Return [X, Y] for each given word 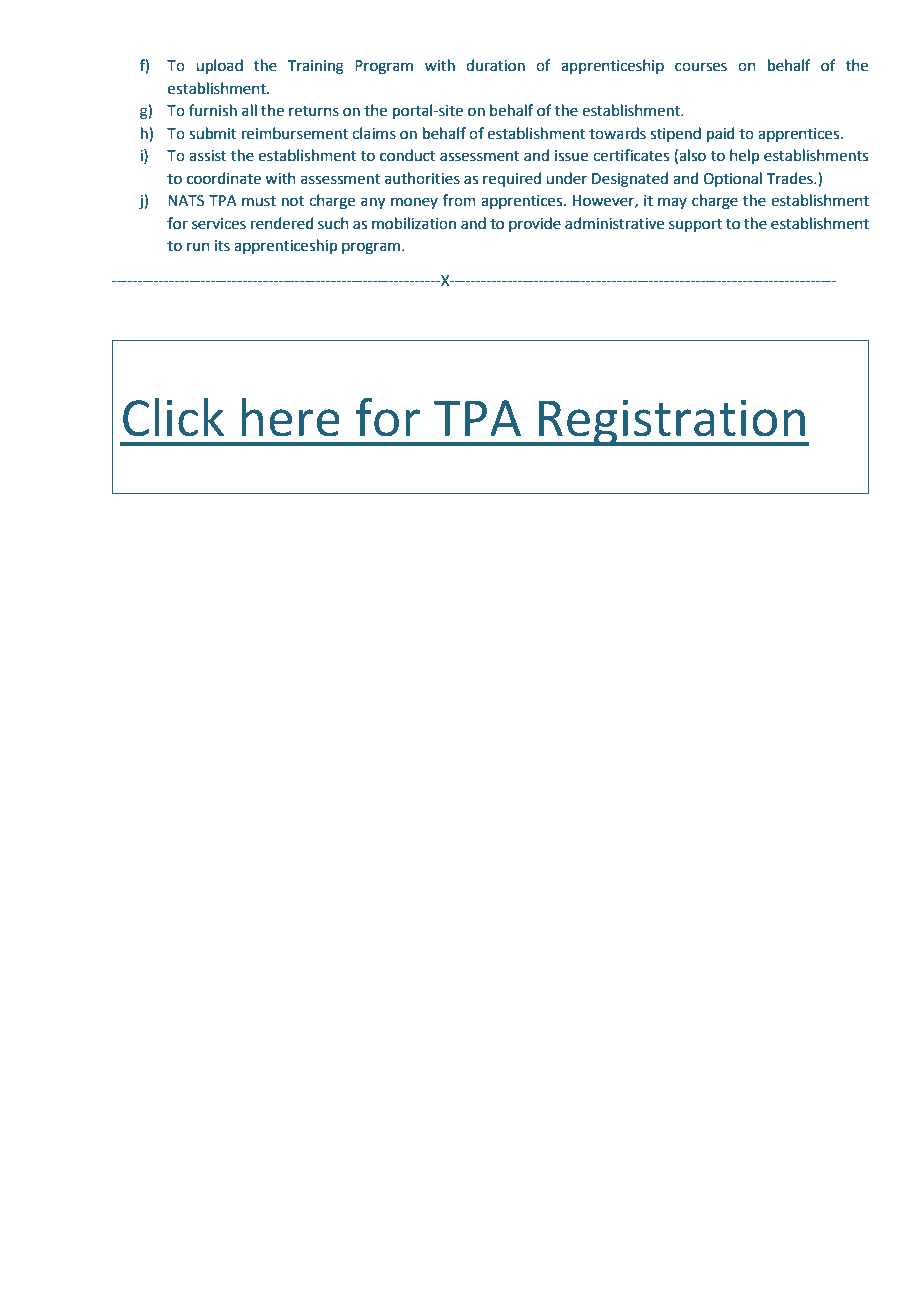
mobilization [414, 223]
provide [535, 224]
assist [208, 156]
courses [701, 67]
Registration [672, 423]
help [744, 156]
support [695, 225]
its [222, 246]
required [512, 179]
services [219, 224]
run [198, 247]
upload [219, 66]
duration [495, 65]
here [291, 417]
